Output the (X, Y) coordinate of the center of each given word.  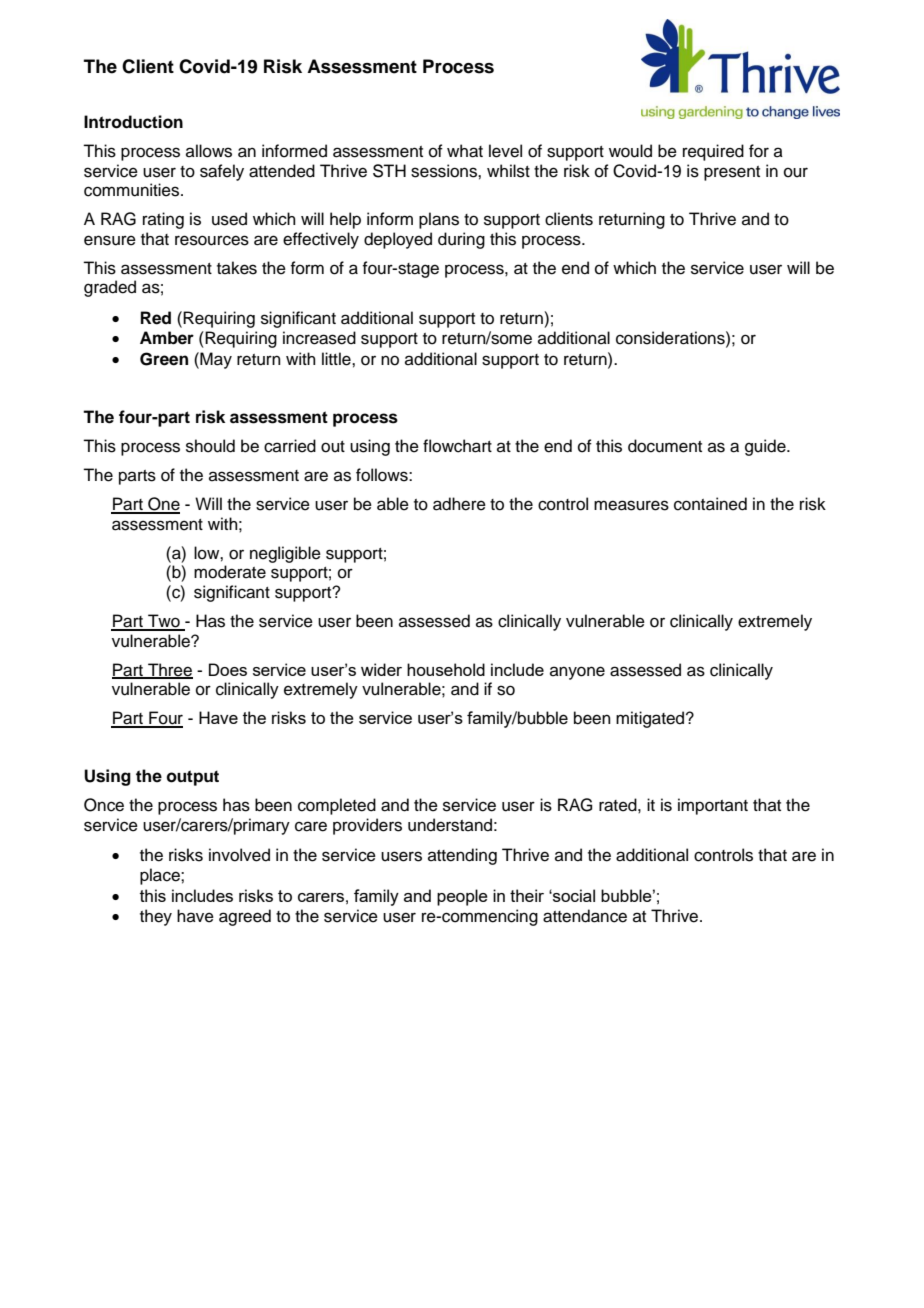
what (465, 151)
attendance (585, 916)
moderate (230, 572)
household (446, 669)
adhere (459, 504)
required (713, 152)
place (161, 876)
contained (710, 504)
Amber (167, 338)
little (337, 359)
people (462, 897)
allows (209, 151)
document (665, 446)
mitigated (651, 719)
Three (169, 670)
